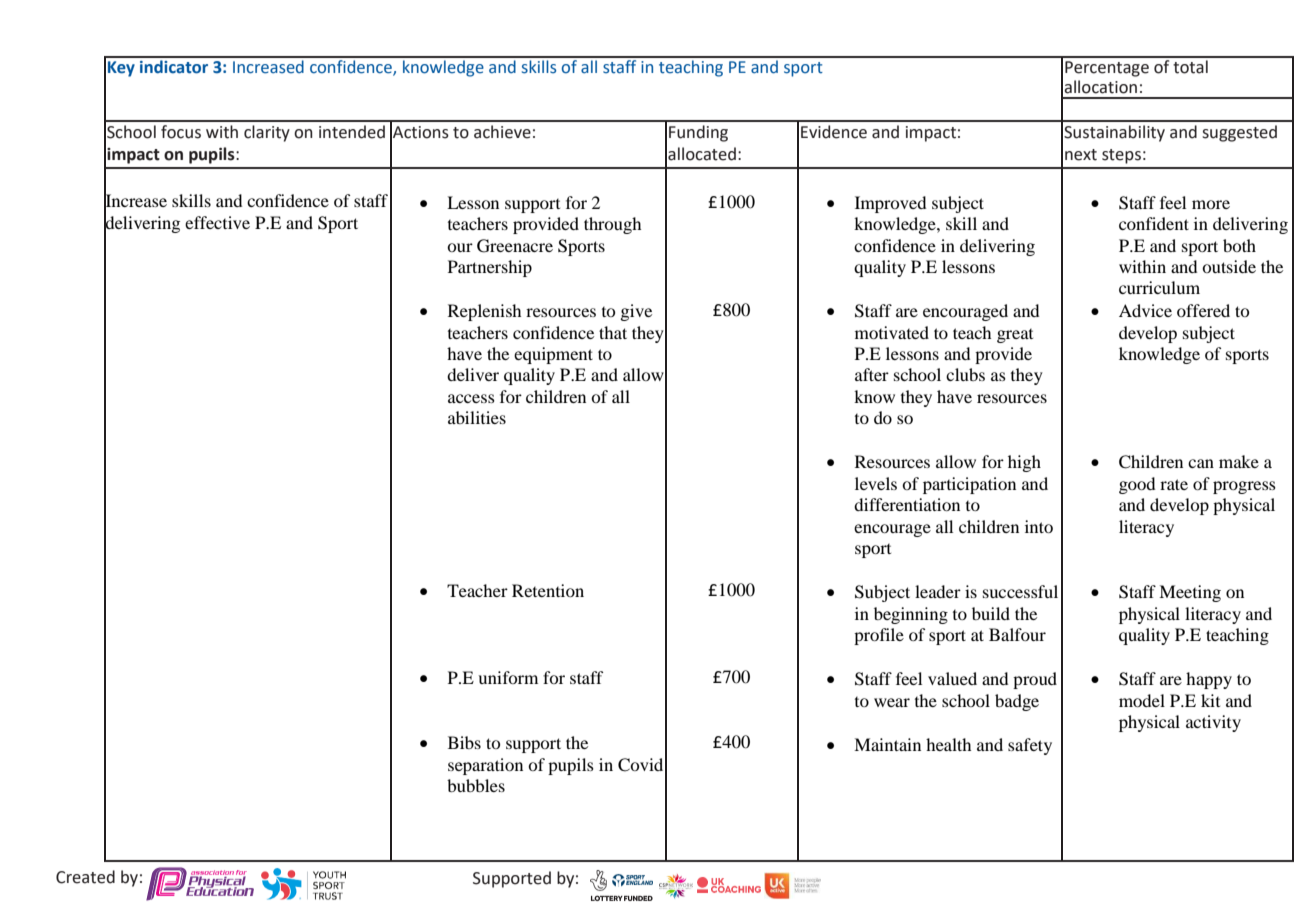 This document has width=1307, height=924. I want to click on bubbles, so click(476, 785).
